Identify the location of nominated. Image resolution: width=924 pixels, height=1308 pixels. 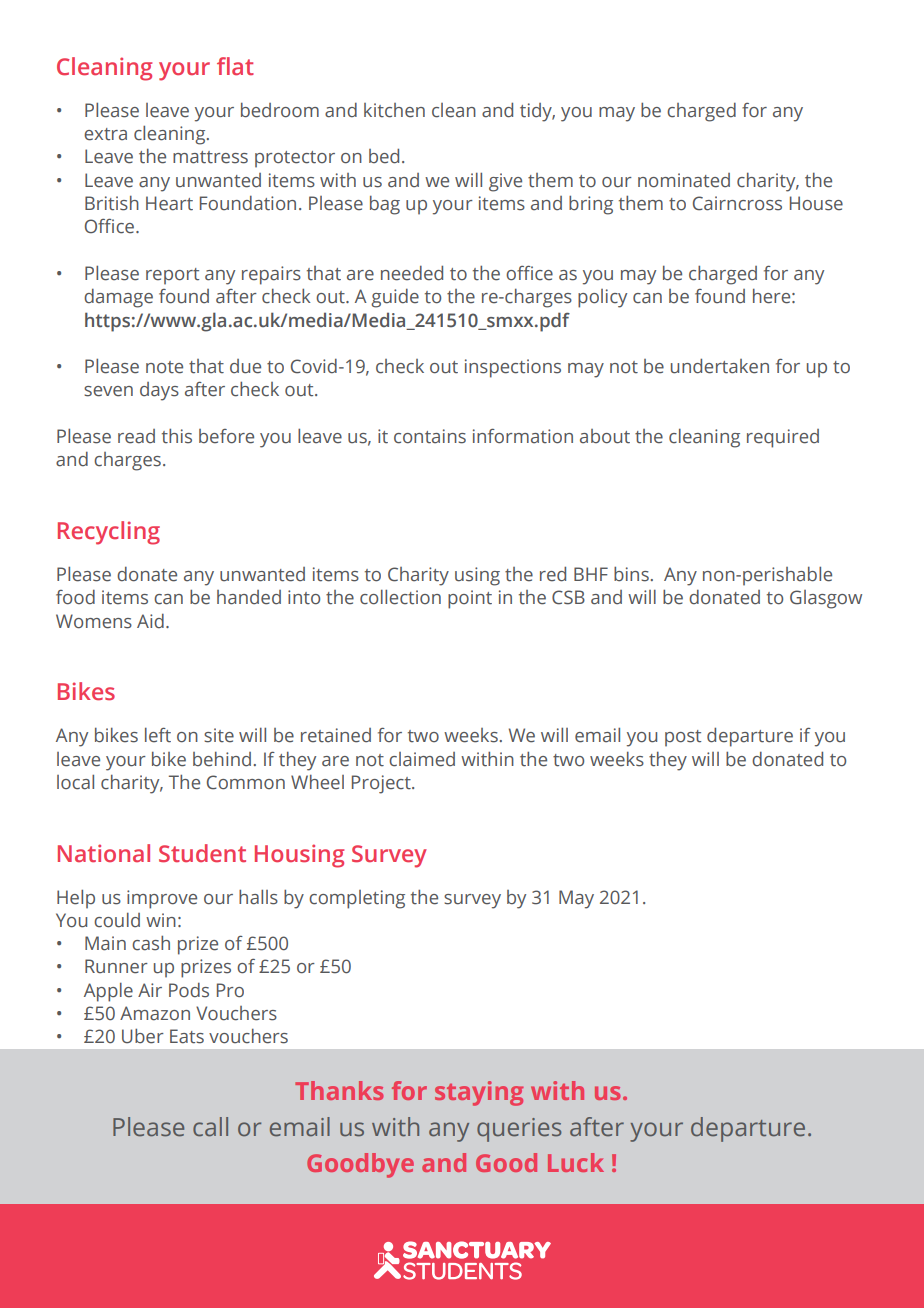
(684, 180).
